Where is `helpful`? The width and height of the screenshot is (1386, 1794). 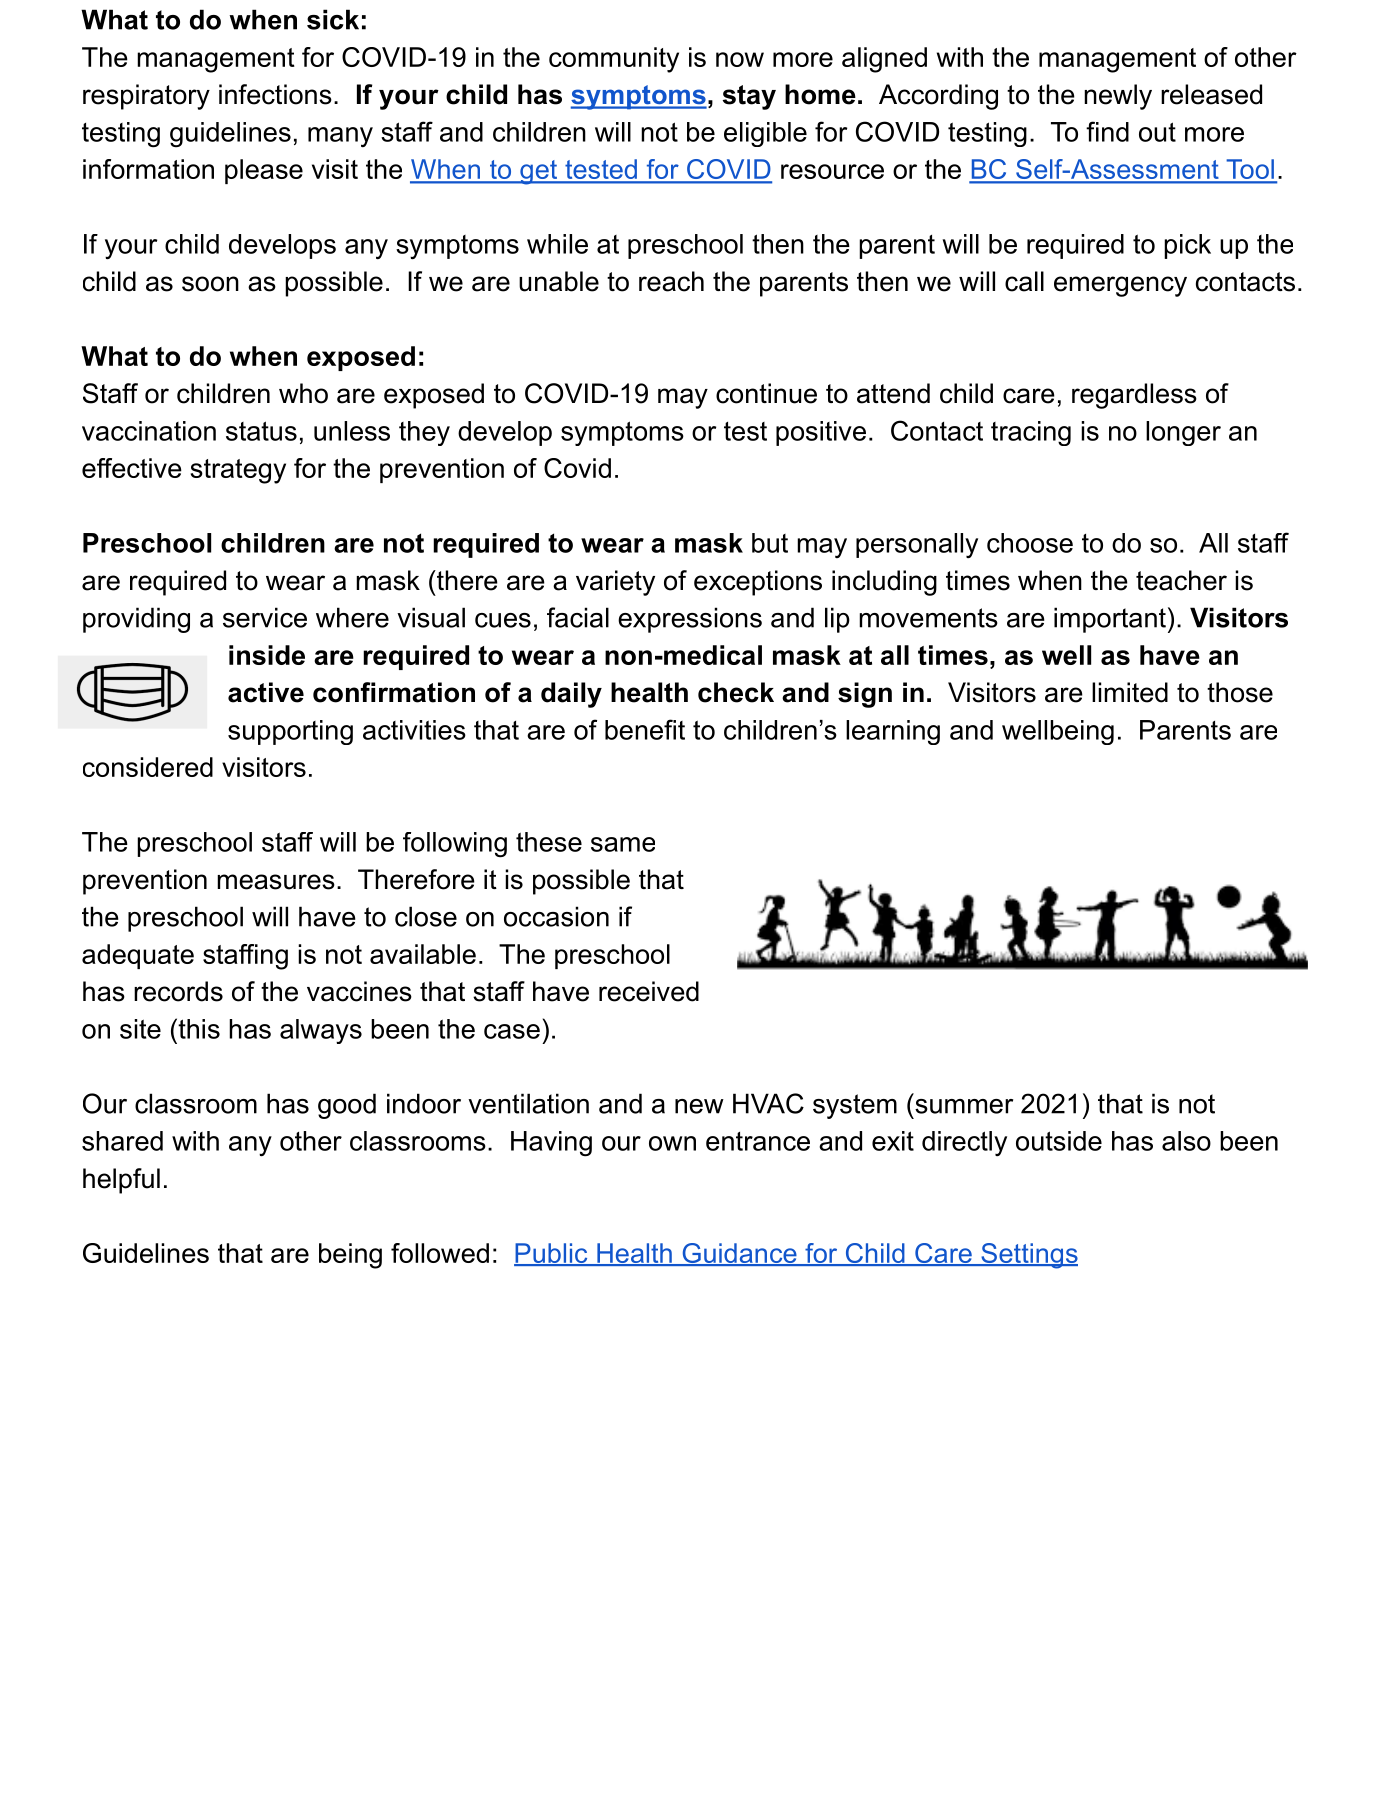 helpful is located at coordinates (121, 1181).
